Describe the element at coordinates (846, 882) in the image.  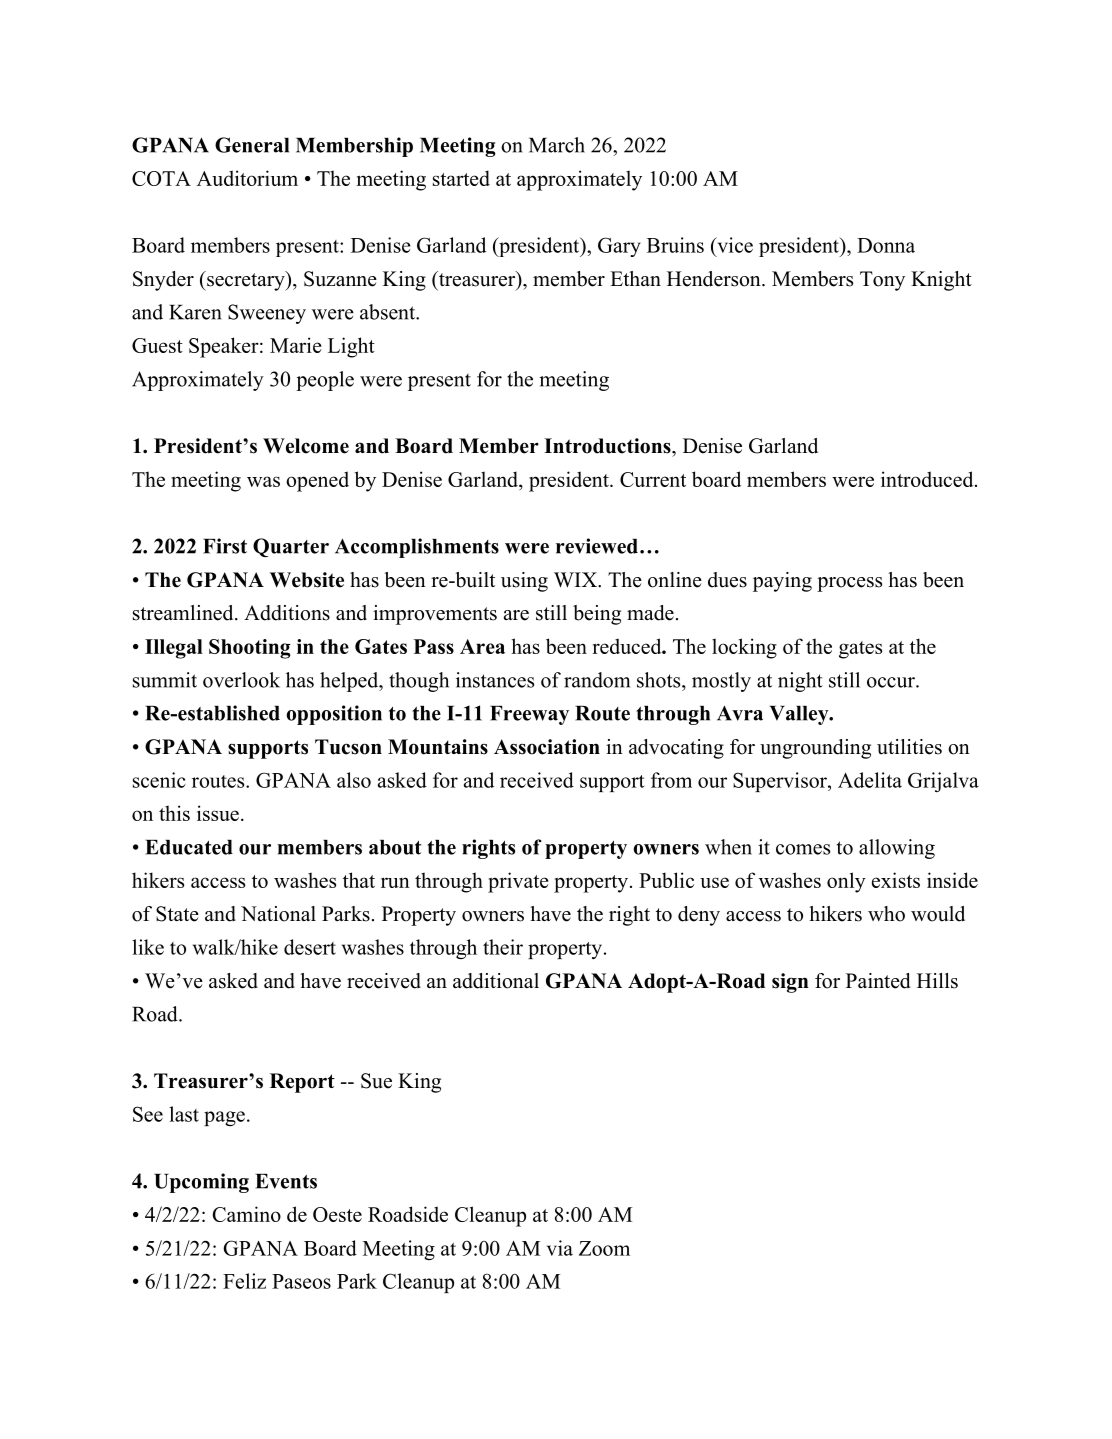
I see `only` at that location.
